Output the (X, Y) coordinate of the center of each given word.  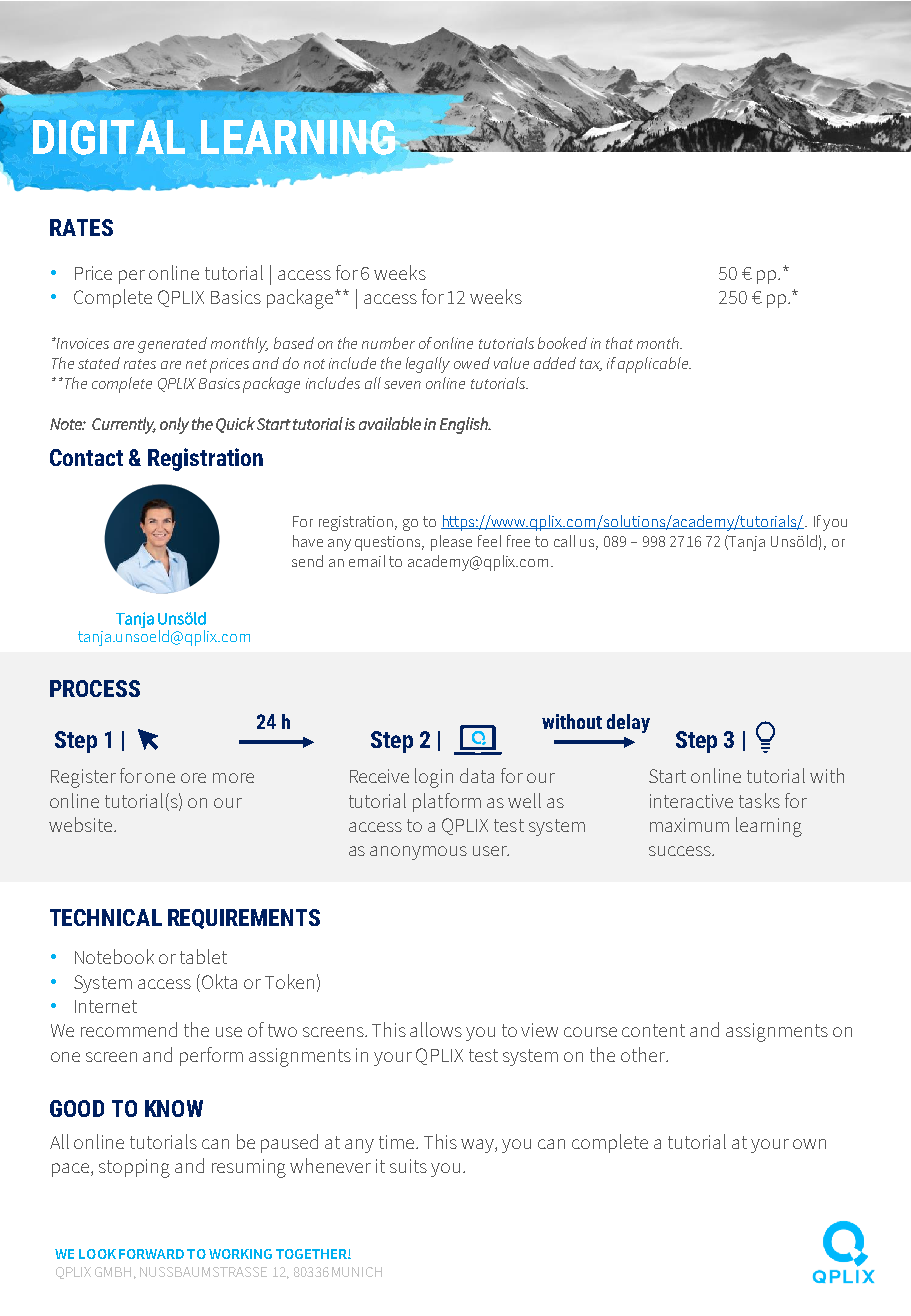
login (434, 778)
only (174, 425)
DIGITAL (109, 137)
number (388, 343)
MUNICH (357, 1272)
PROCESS (95, 688)
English (465, 425)
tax (591, 365)
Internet (106, 1006)
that (619, 343)
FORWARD (151, 1254)
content (653, 1030)
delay (628, 723)
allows (436, 1029)
